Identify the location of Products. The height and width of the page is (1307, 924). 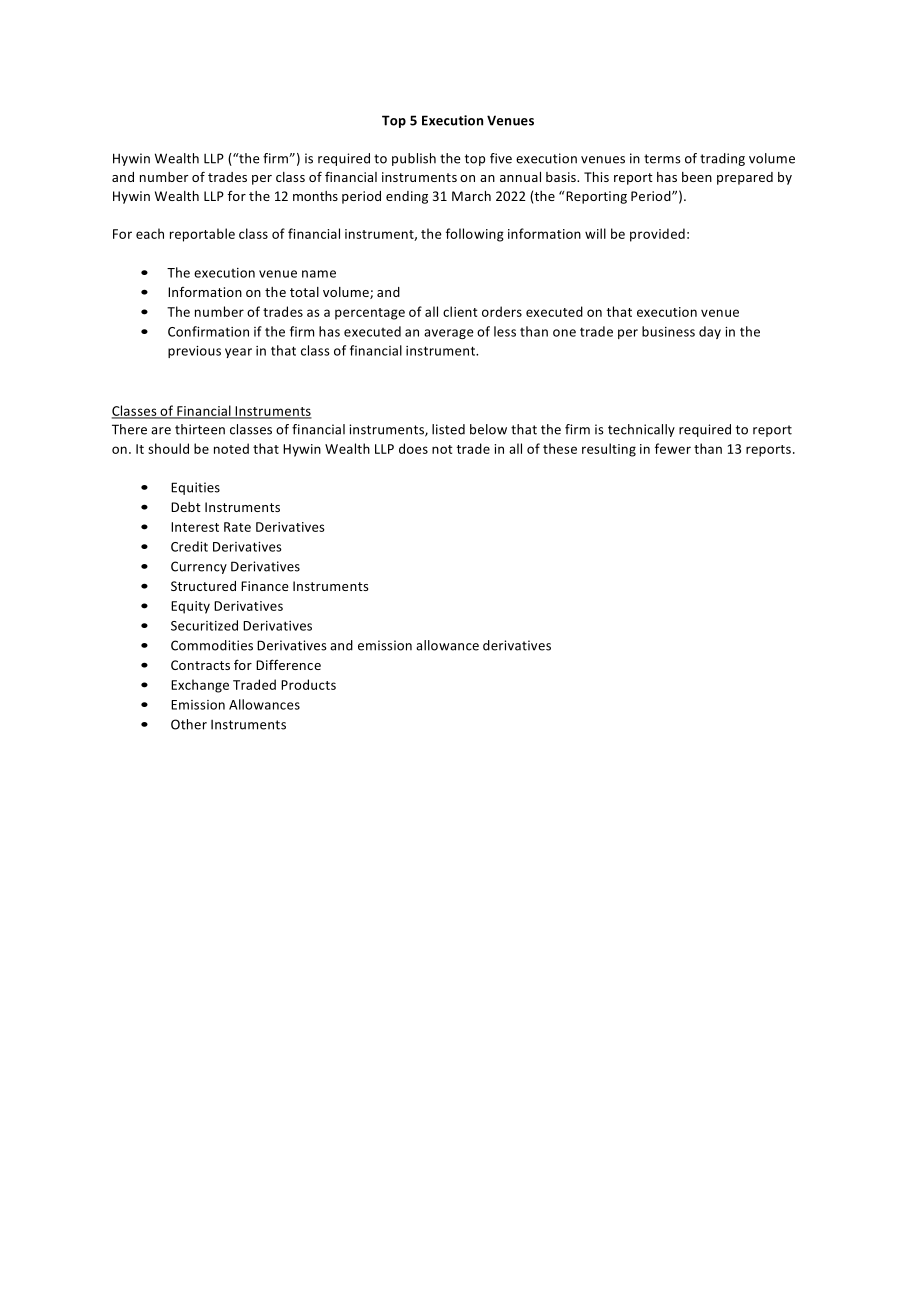
(308, 684).
